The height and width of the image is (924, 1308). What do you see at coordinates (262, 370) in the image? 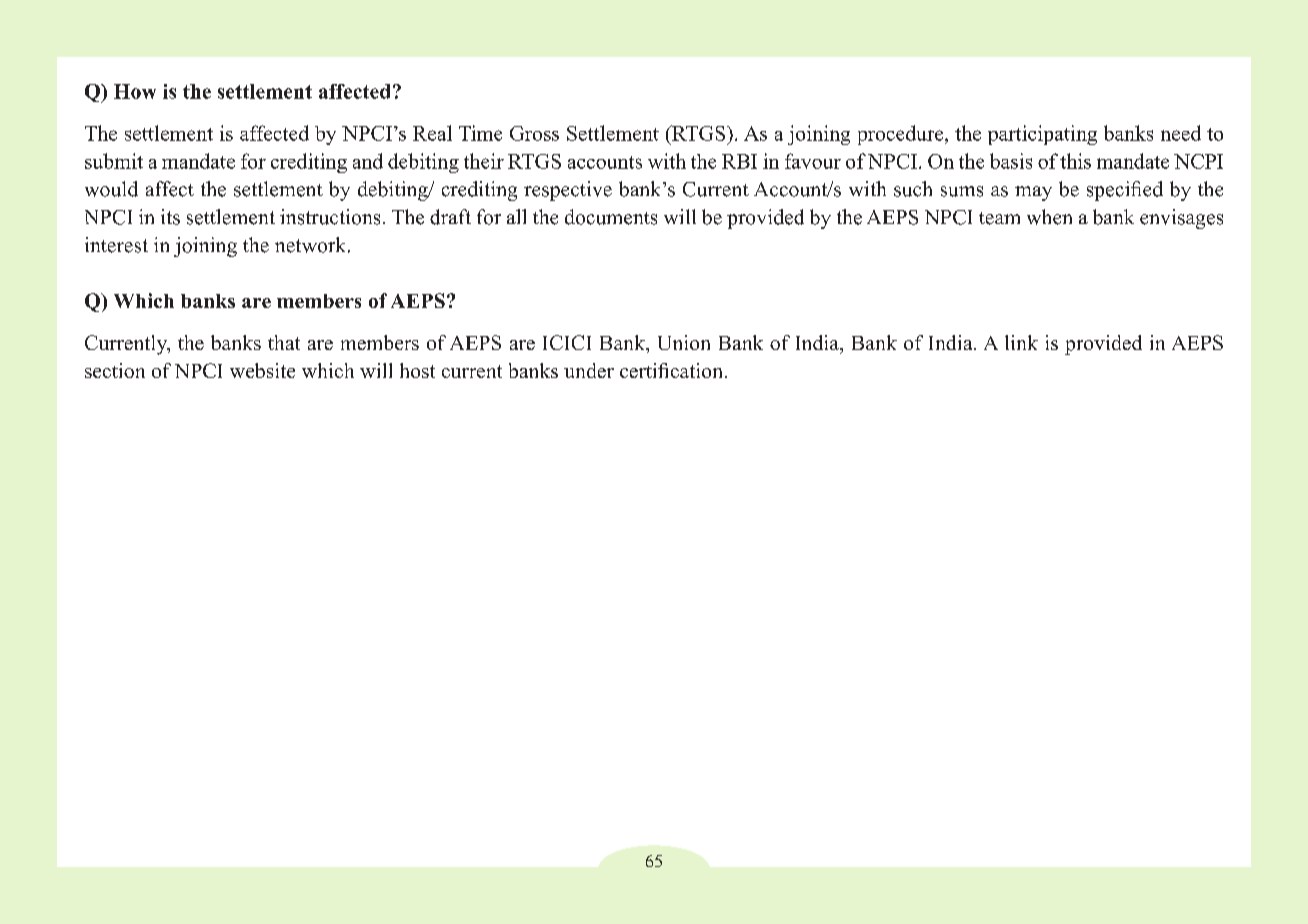
I see `website` at bounding box center [262, 370].
